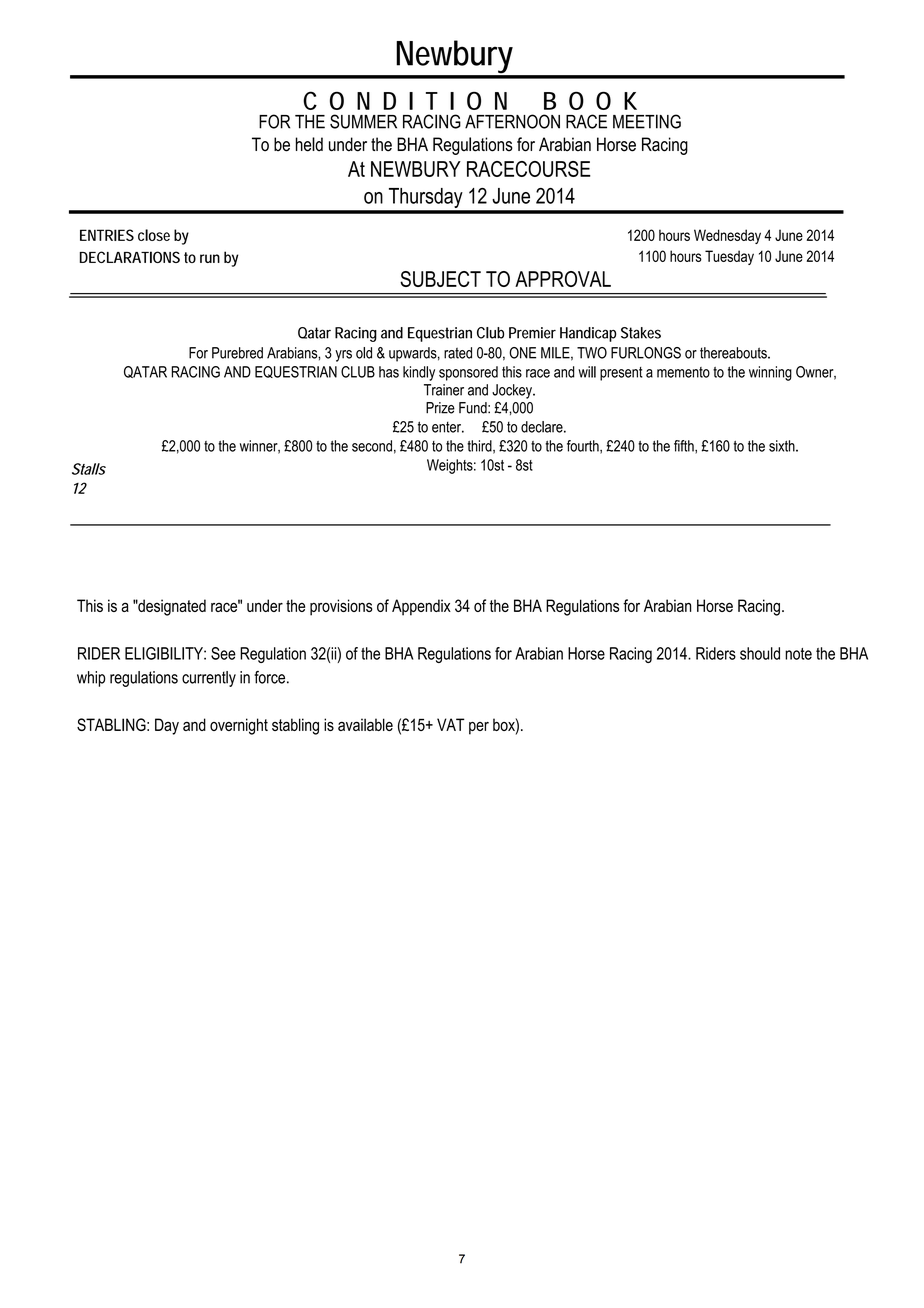 This screenshot has height=1308, width=924. I want to click on Prize, so click(440, 408).
